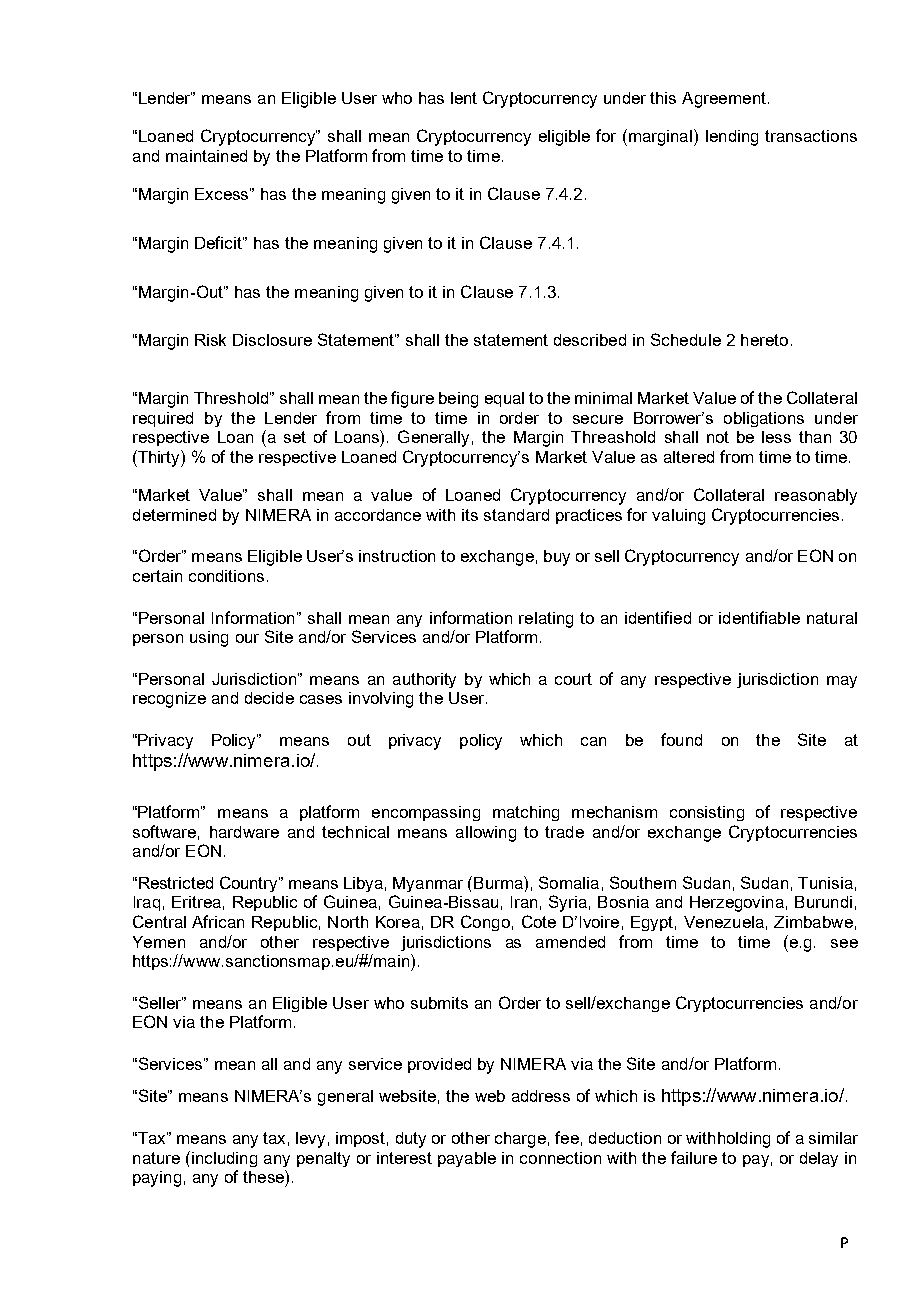 Image resolution: width=924 pixels, height=1308 pixels. Describe the element at coordinates (526, 813) in the screenshot. I see `matching` at that location.
